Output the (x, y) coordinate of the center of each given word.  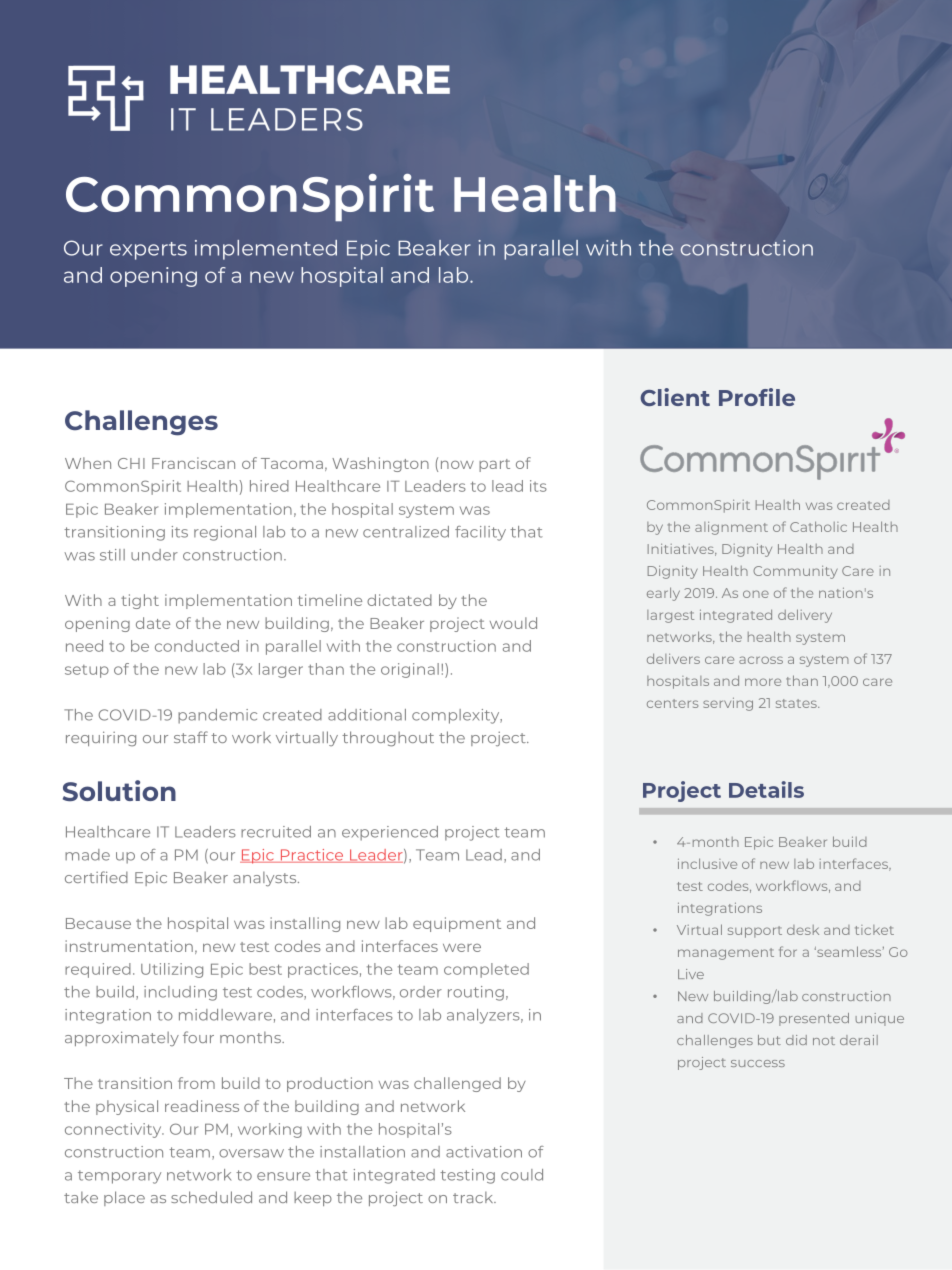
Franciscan (193, 463)
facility (480, 533)
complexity (457, 716)
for (788, 951)
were (462, 948)
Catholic (818, 526)
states (797, 703)
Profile (757, 397)
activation (484, 1152)
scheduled (211, 1197)
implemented (266, 250)
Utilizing (172, 970)
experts (148, 251)
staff (191, 737)
